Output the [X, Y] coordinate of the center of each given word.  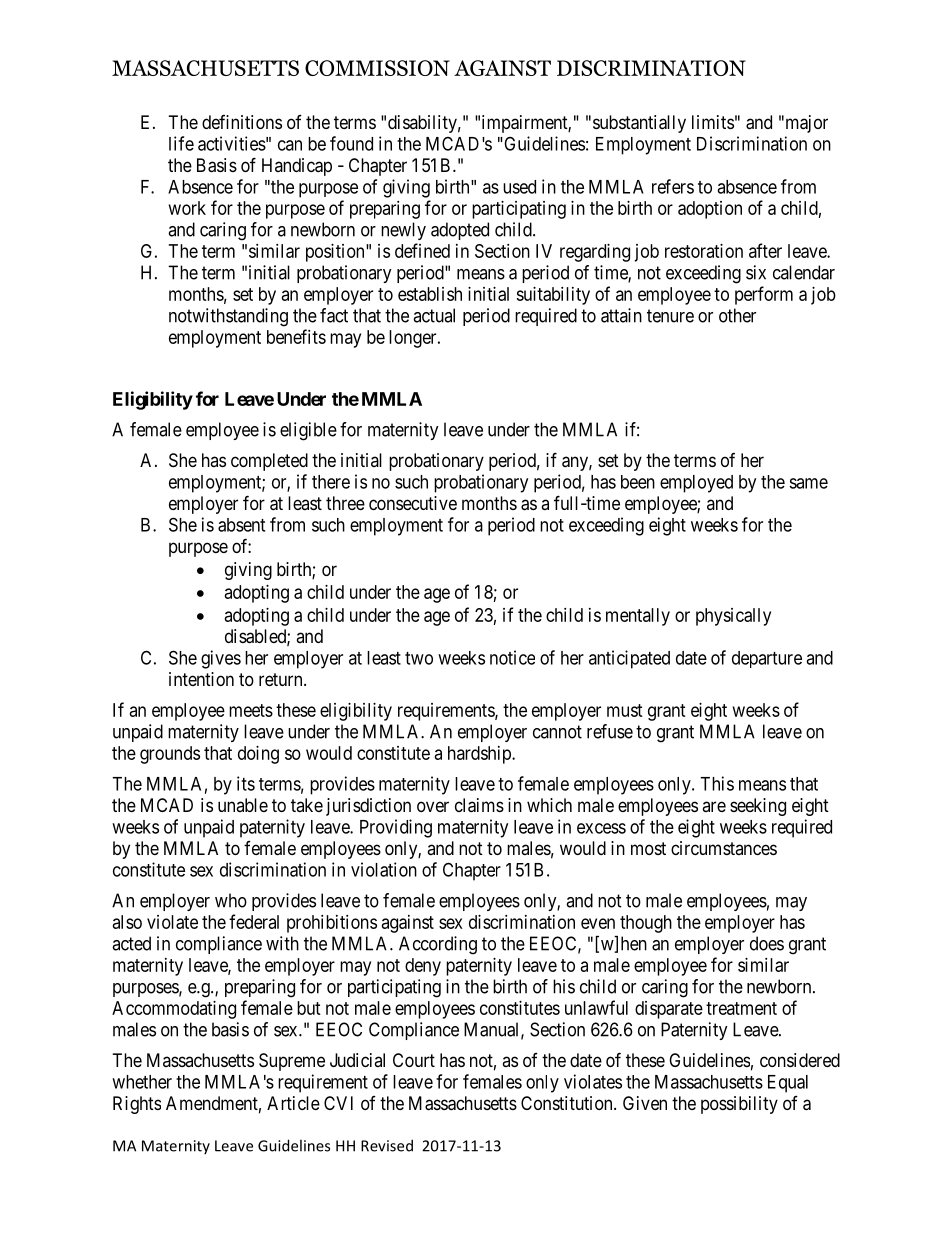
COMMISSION [377, 68]
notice [512, 657]
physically [733, 617]
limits [713, 122]
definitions [242, 122]
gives [221, 659]
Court [414, 1060]
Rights [137, 1105]
